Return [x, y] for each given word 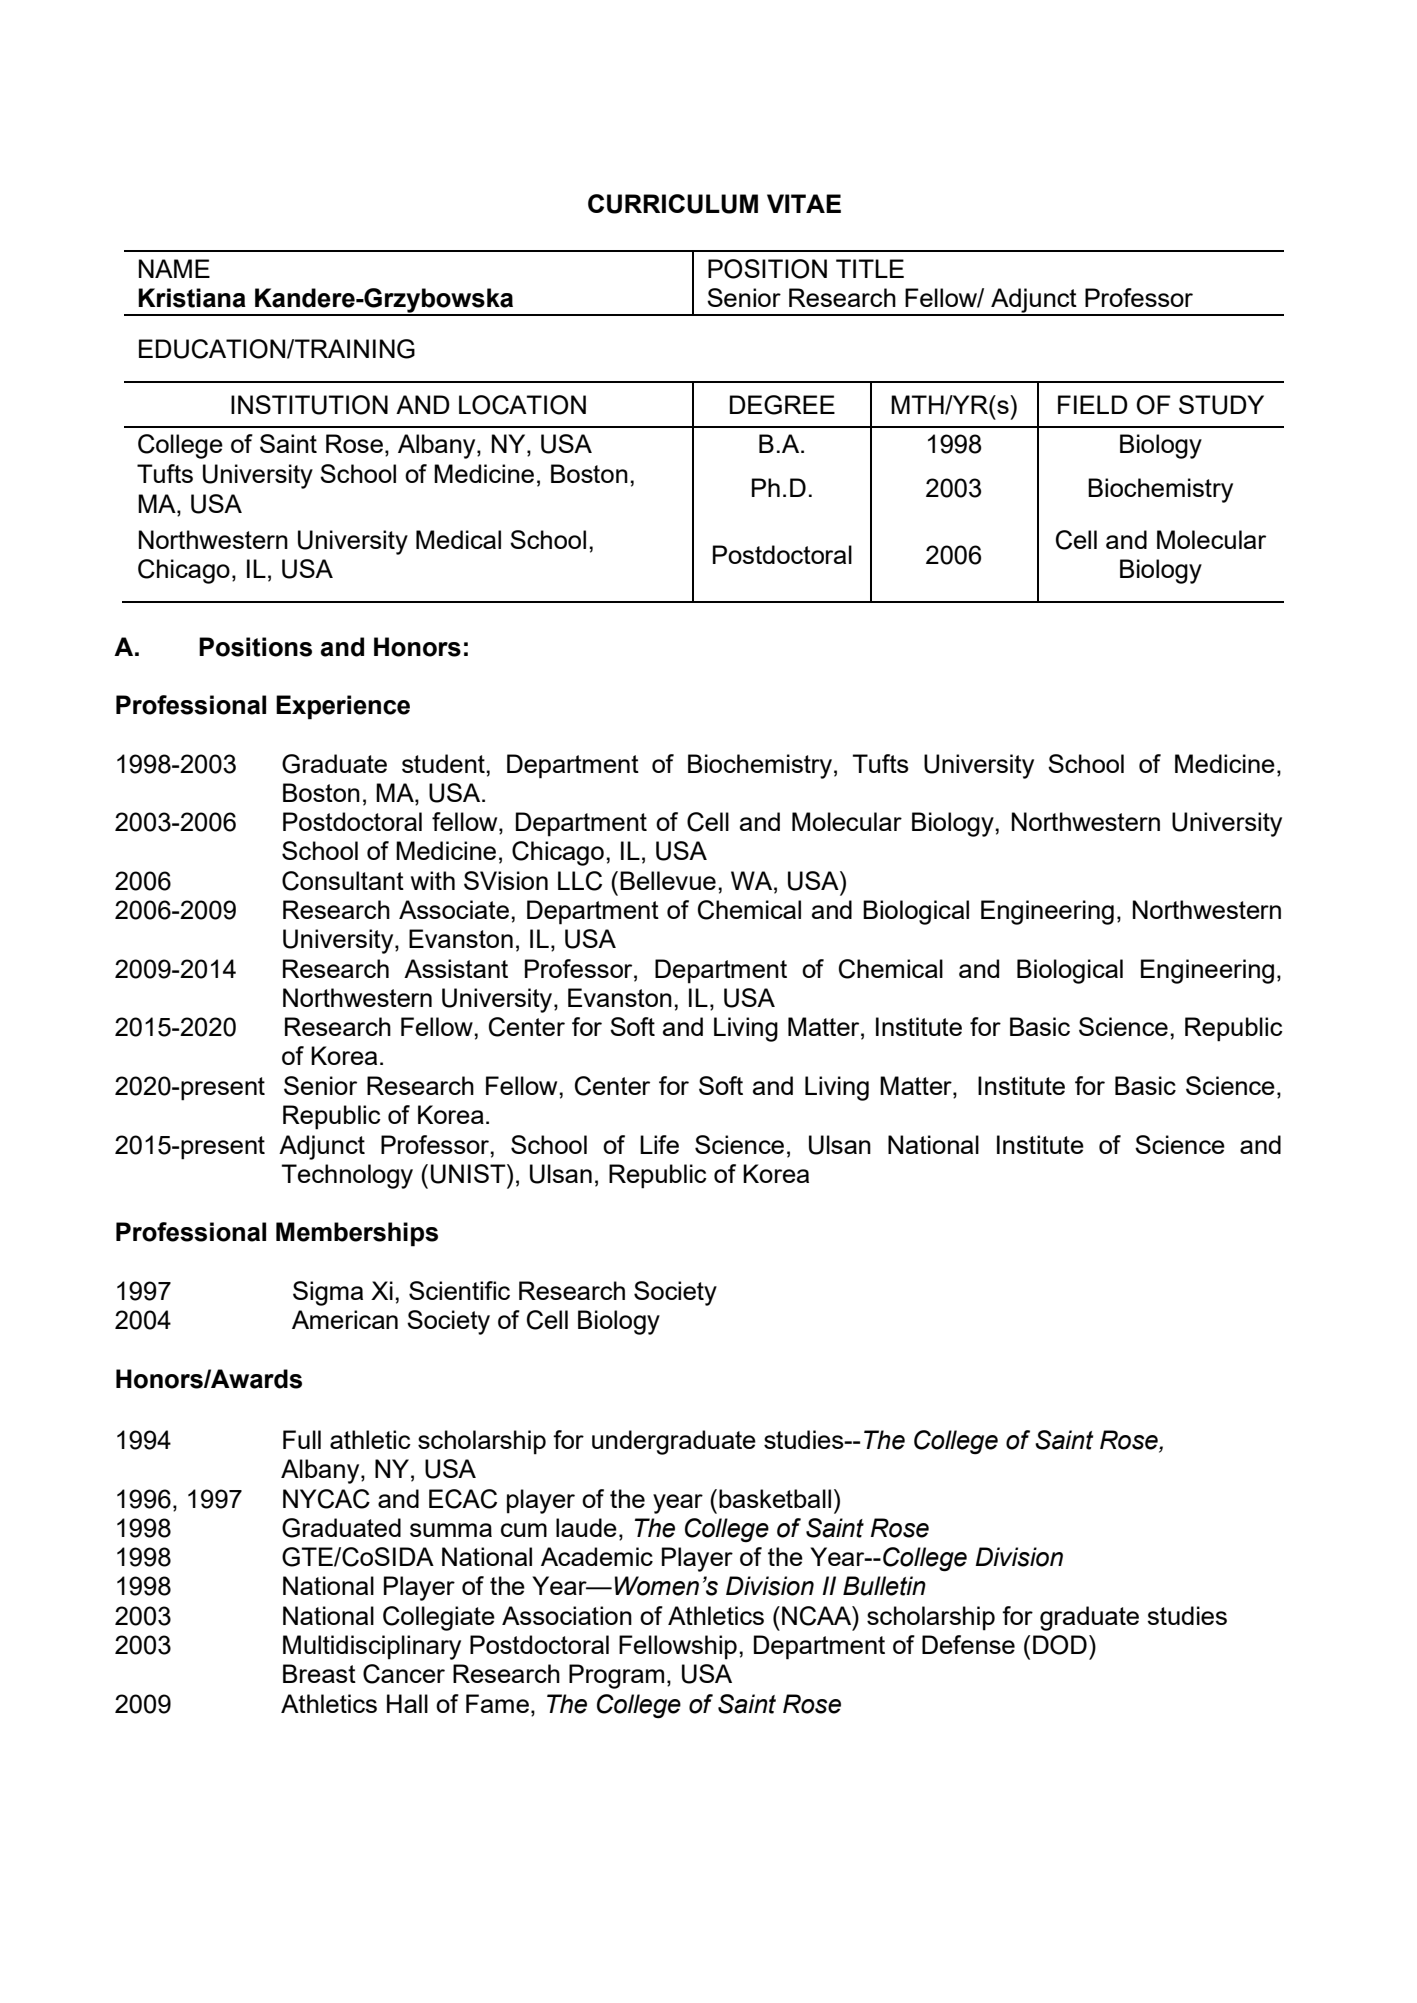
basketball [775, 1498]
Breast [319, 1673]
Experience [343, 707]
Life [659, 1144]
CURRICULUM [673, 204]
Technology [347, 1176]
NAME [174, 268]
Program [616, 1676]
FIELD [1093, 404]
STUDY [1221, 405]
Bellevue [668, 880]
